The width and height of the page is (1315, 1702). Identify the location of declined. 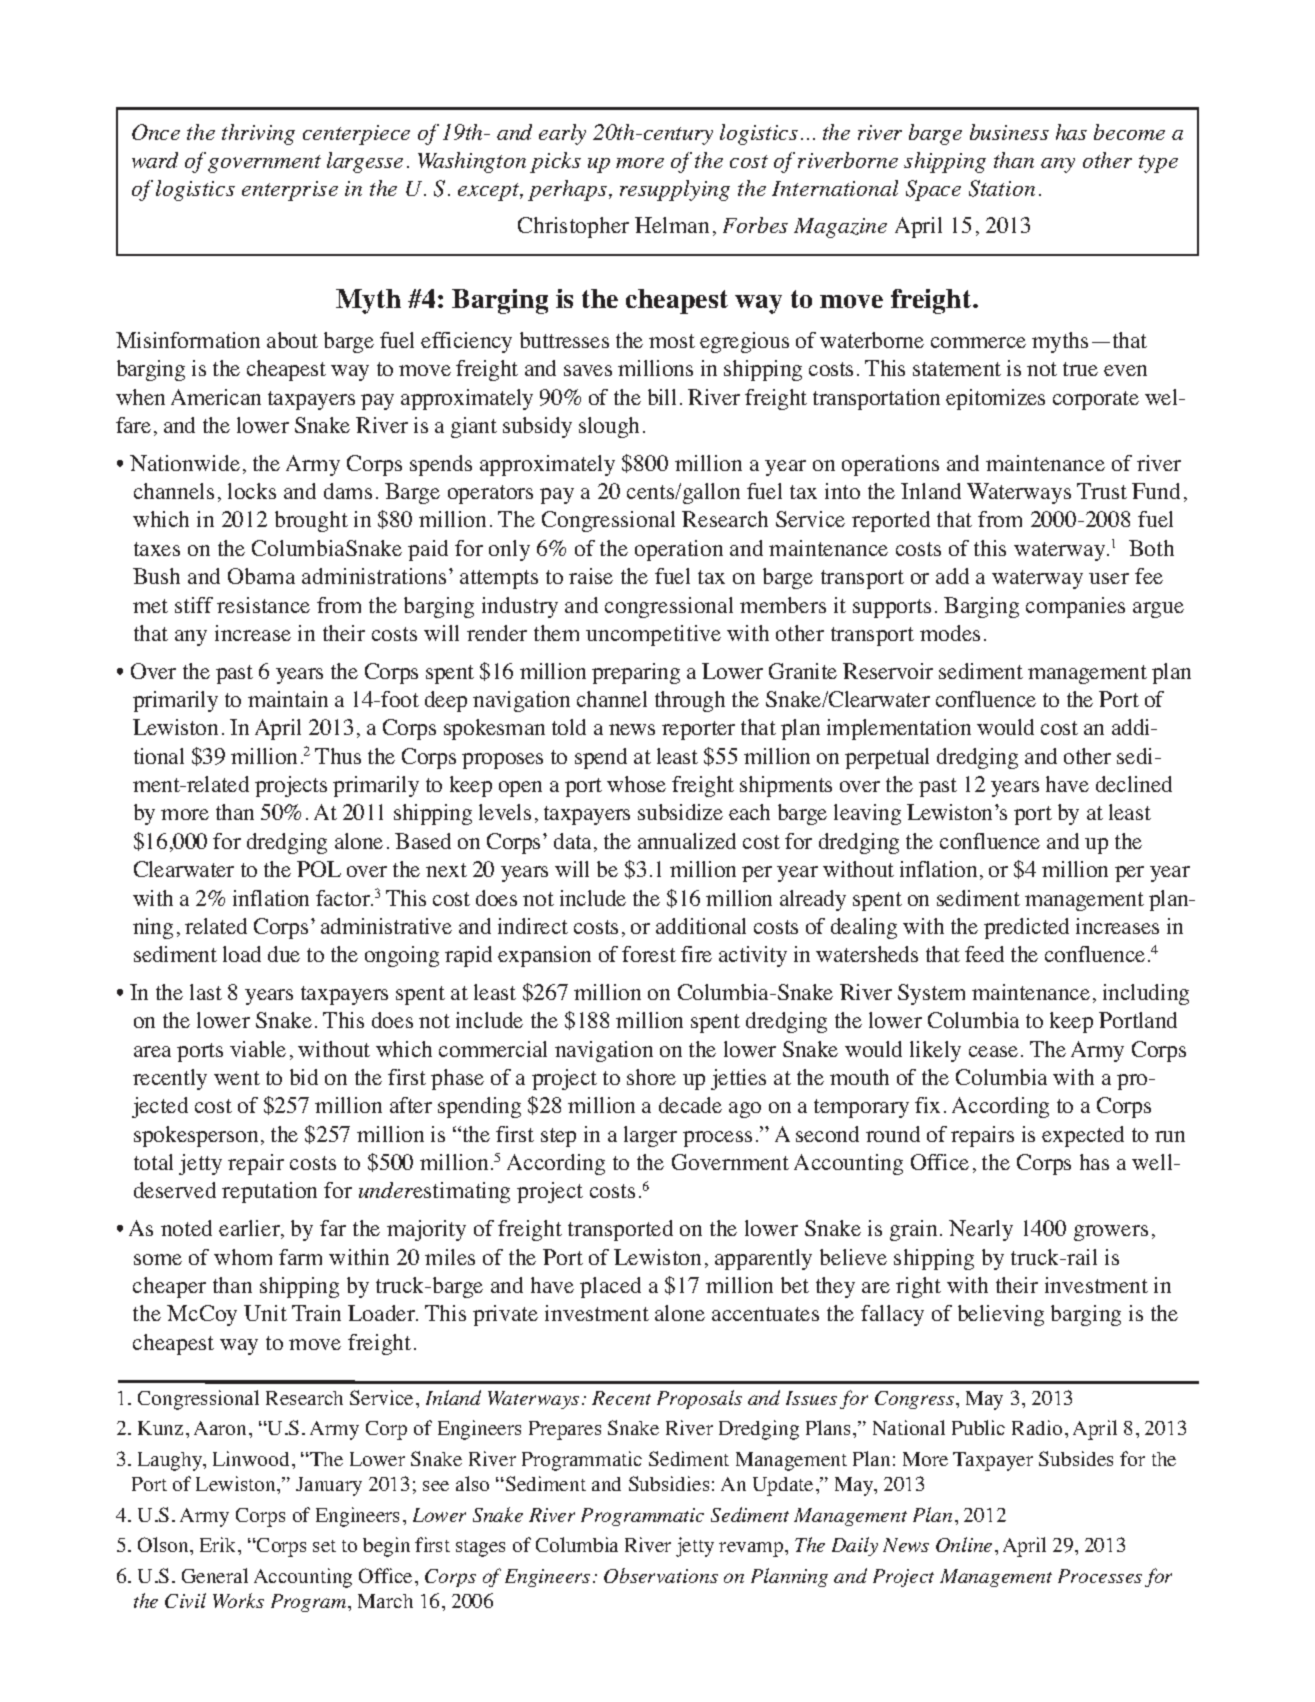
(1134, 784).
